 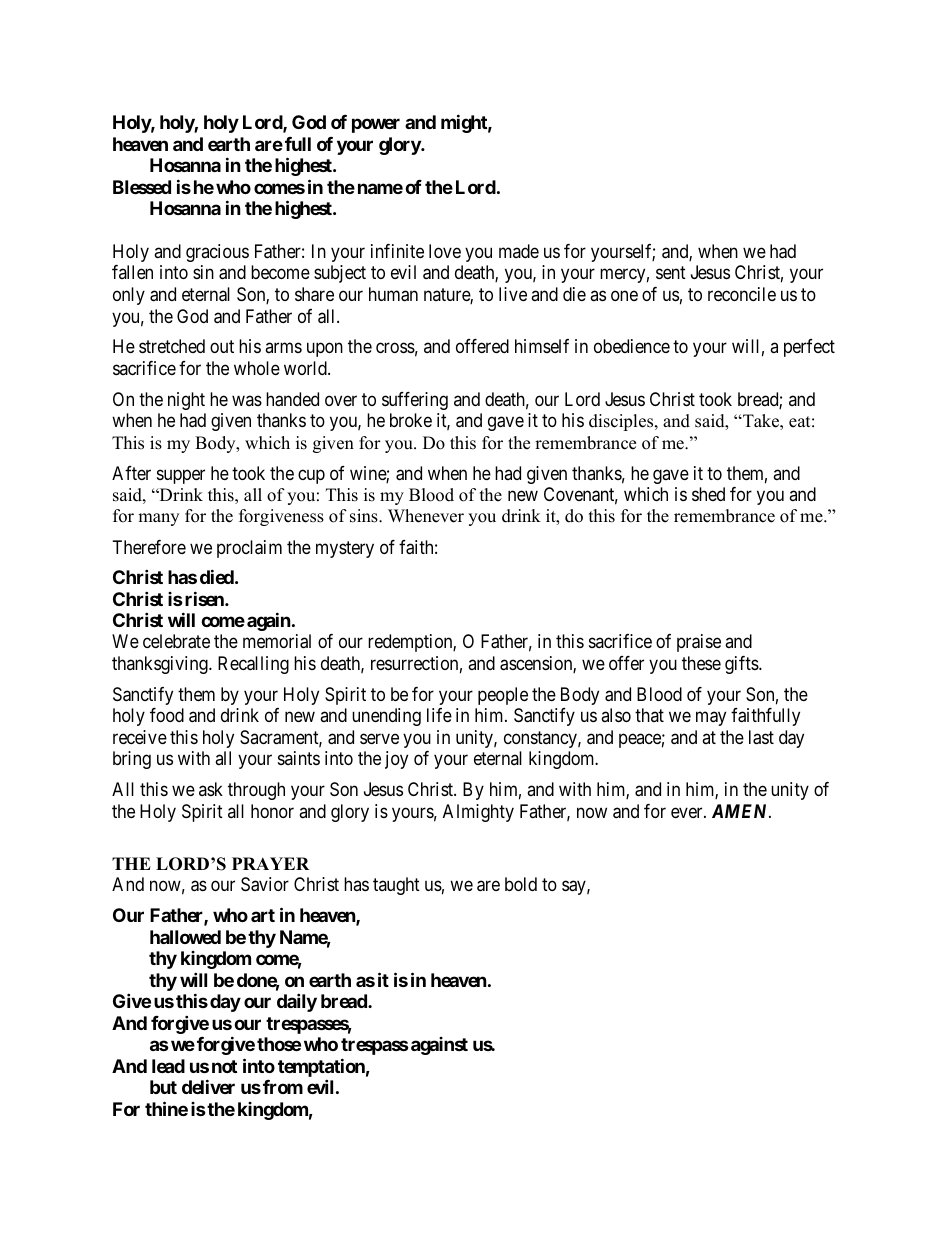 I want to click on food, so click(x=167, y=715).
